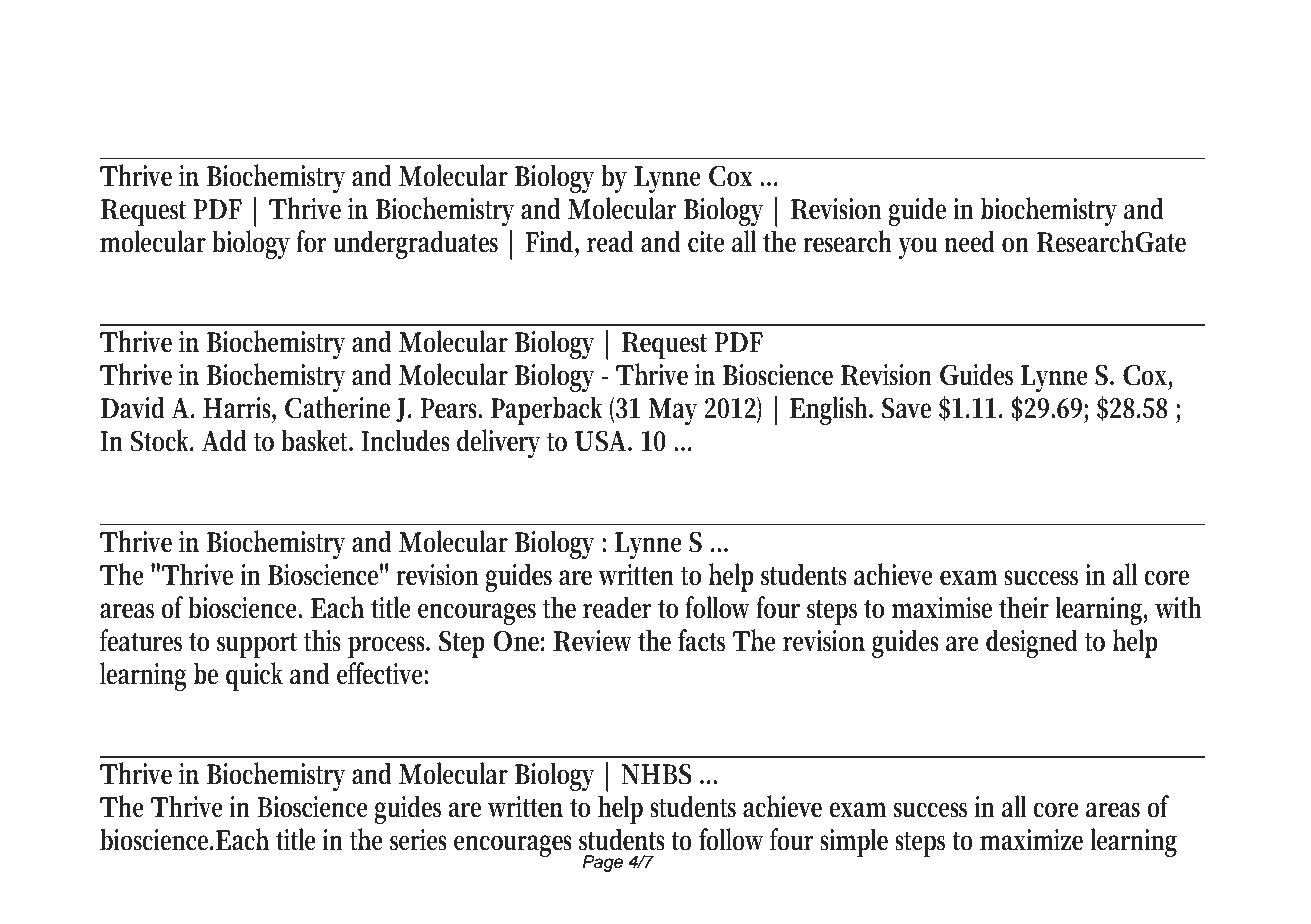 This document has height=924, width=1311. I want to click on need, so click(970, 241).
